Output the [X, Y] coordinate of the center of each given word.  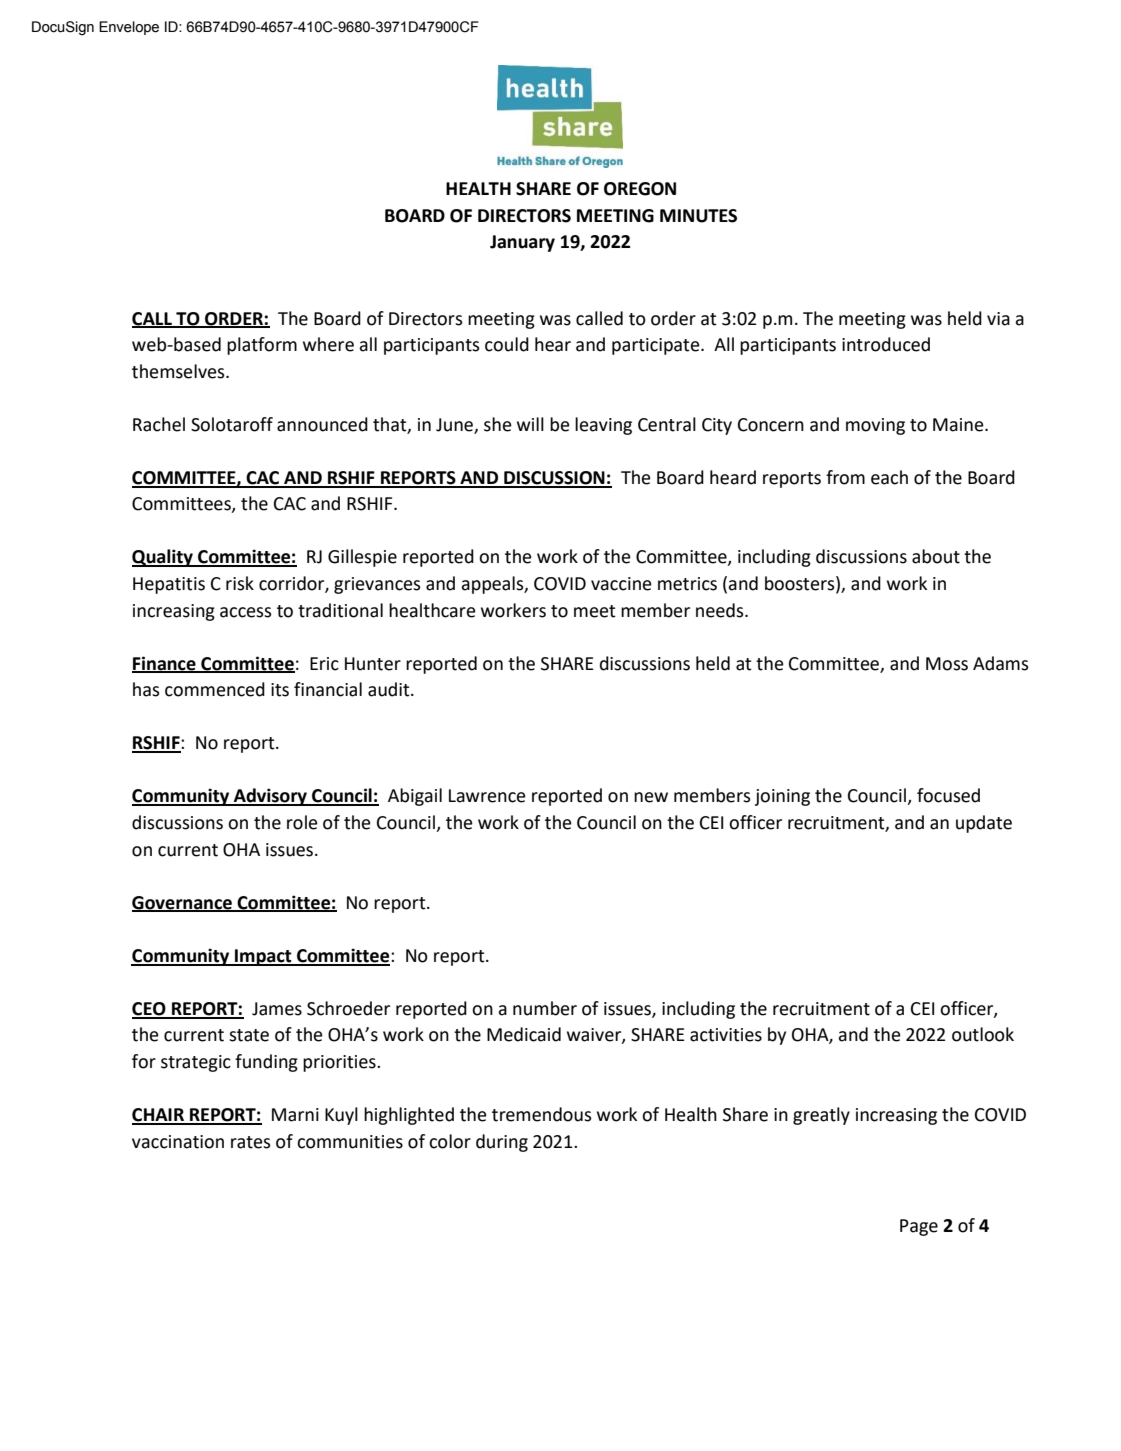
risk [240, 583]
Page [919, 1227]
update [984, 824]
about [936, 556]
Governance [183, 903]
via [998, 319]
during [502, 1143]
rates [251, 1142]
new [651, 797]
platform [262, 346]
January [522, 243]
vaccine [621, 584]
